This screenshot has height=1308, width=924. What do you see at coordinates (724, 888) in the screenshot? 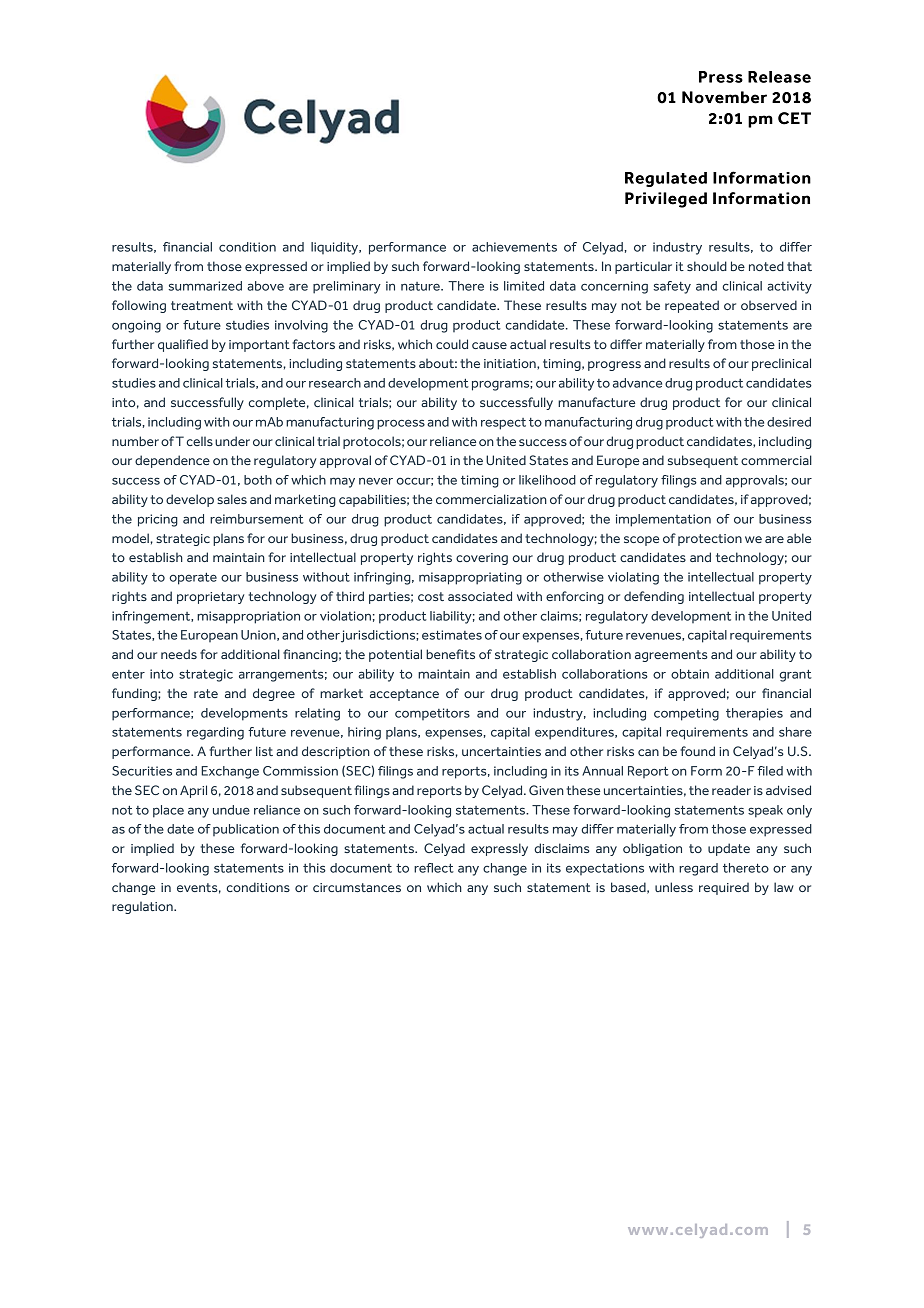
I see `required` at bounding box center [724, 888].
